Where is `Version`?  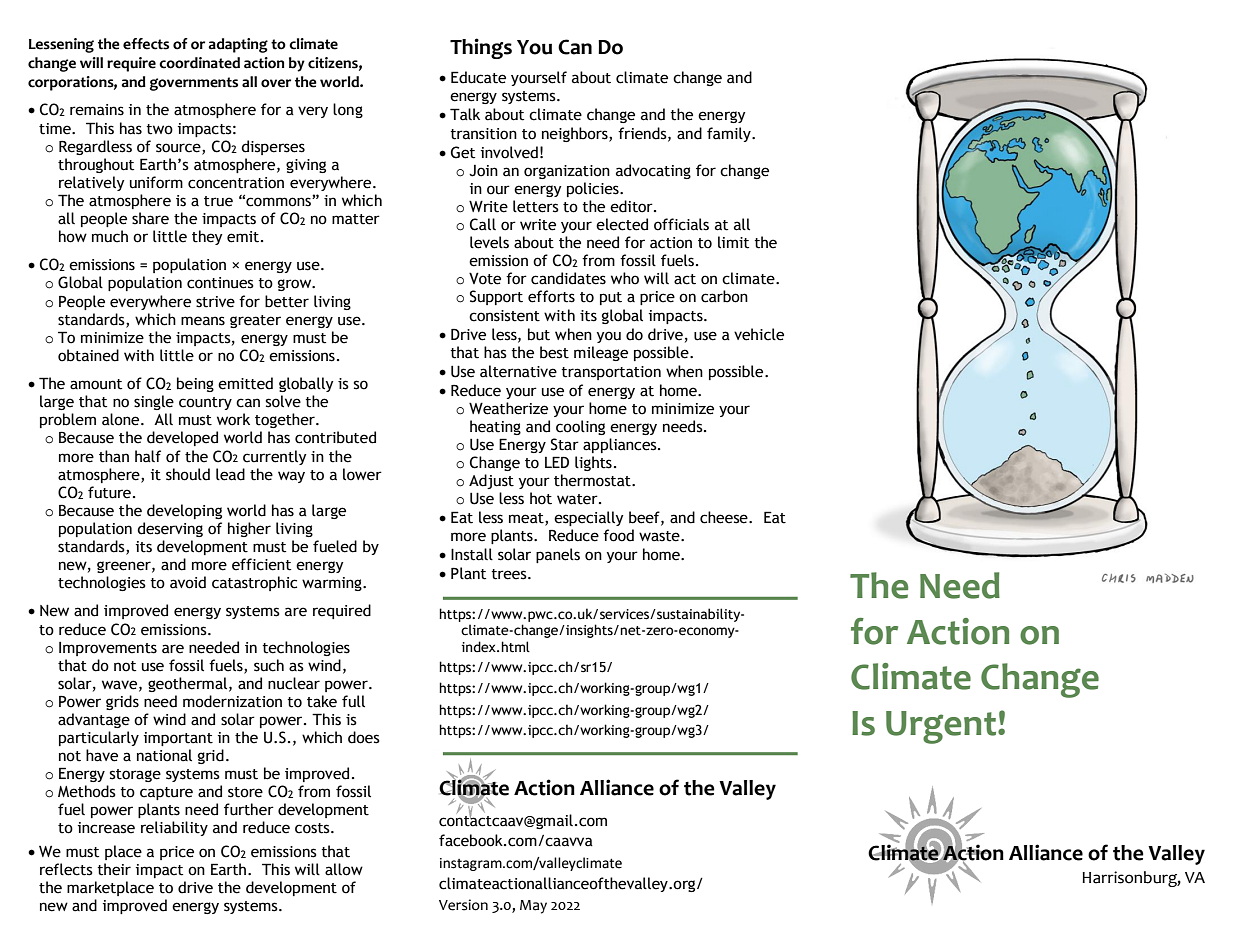 Version is located at coordinates (463, 905).
